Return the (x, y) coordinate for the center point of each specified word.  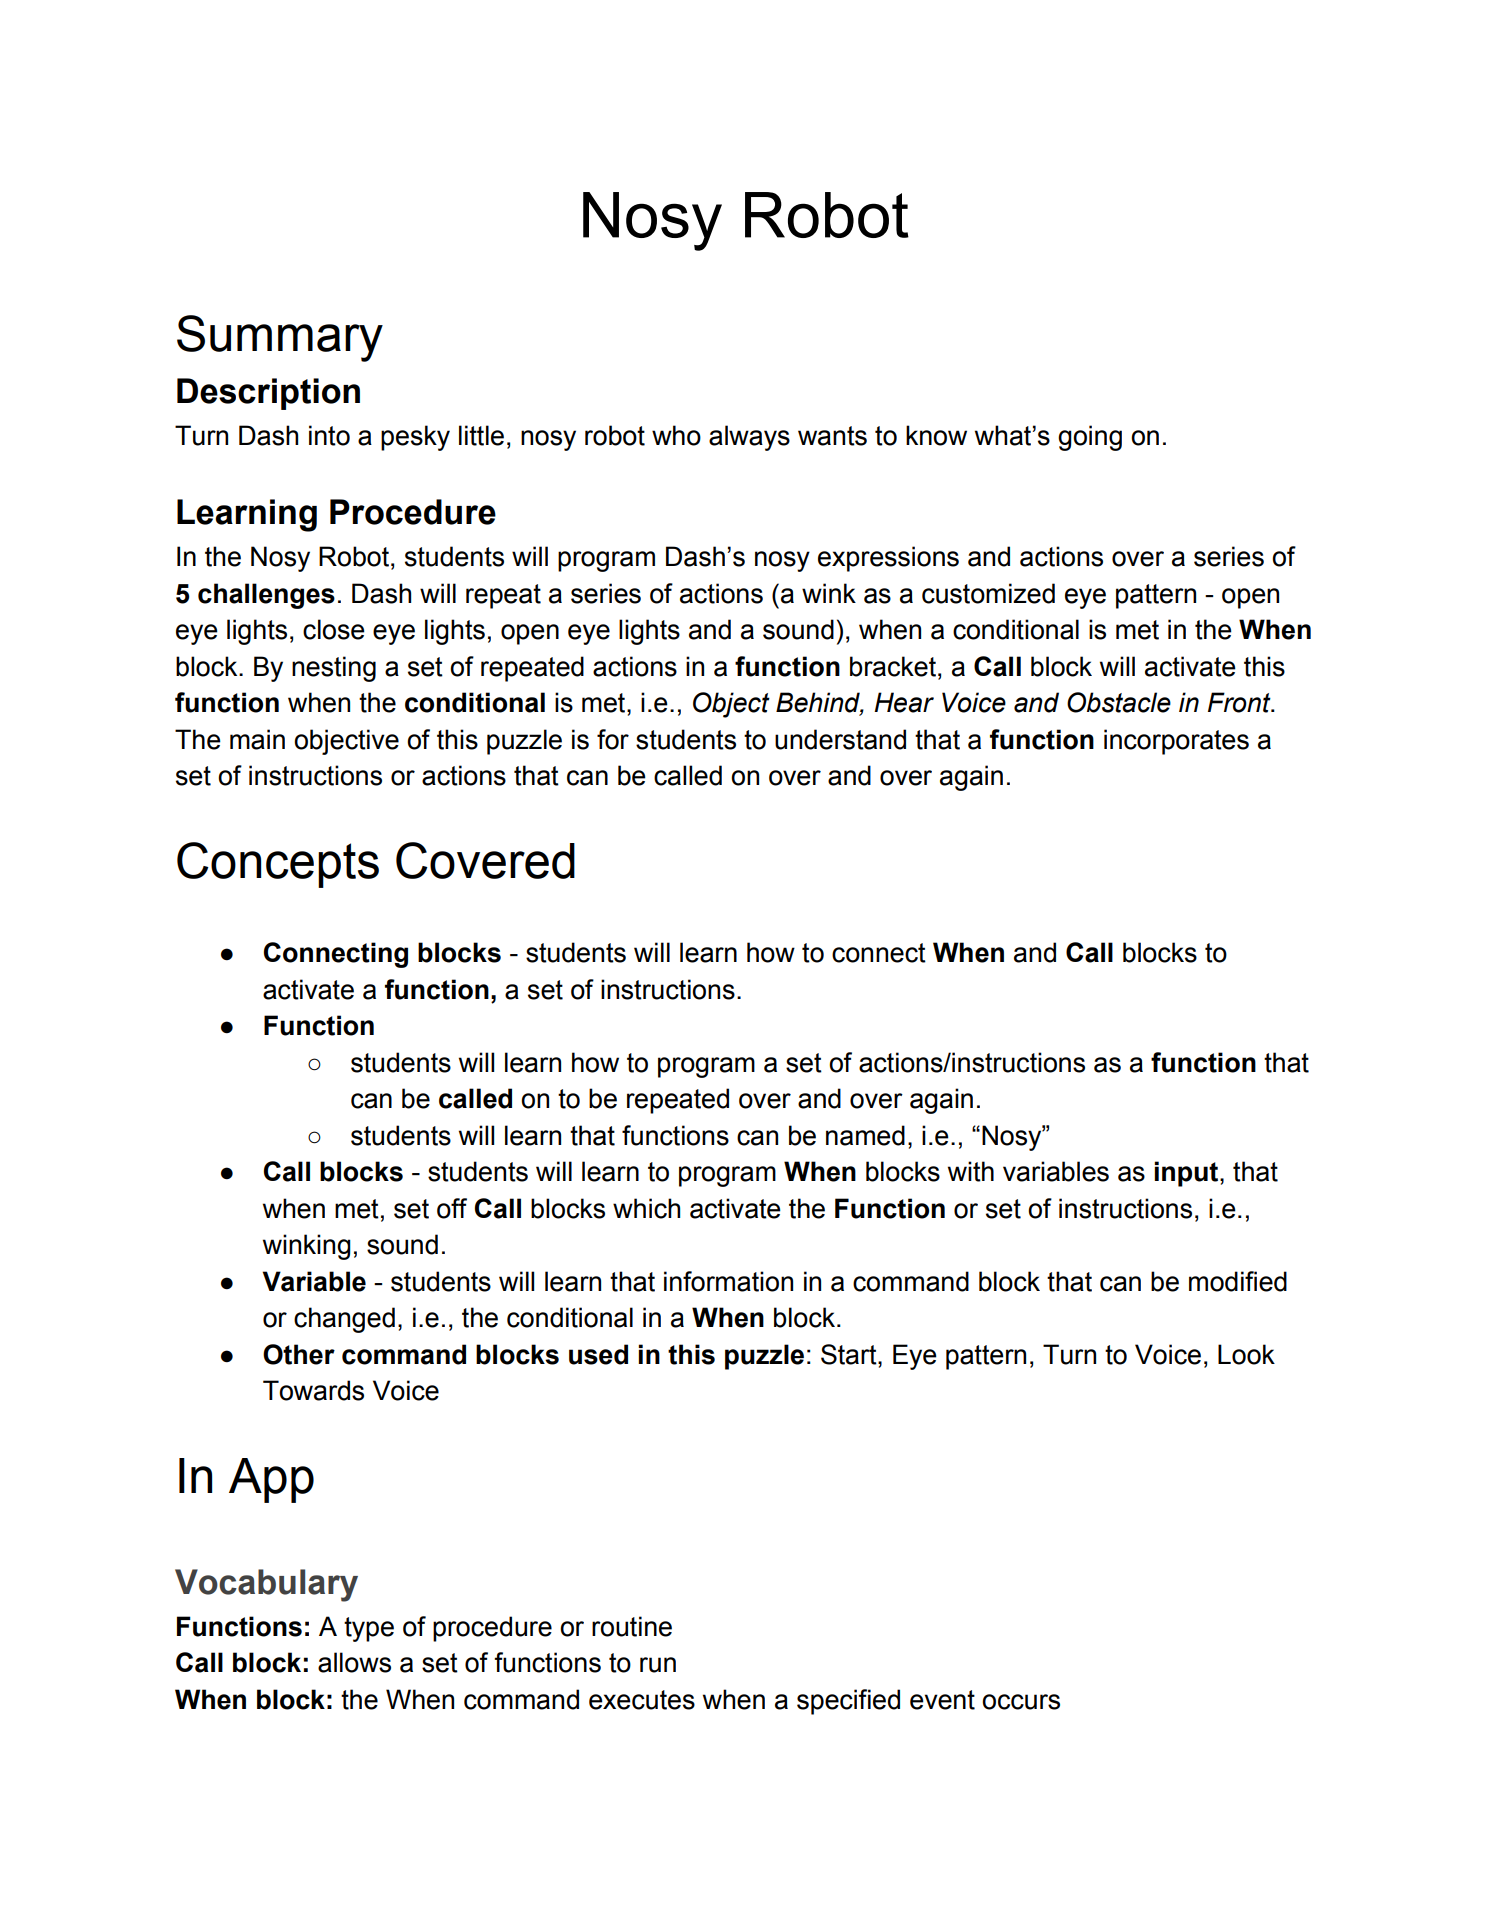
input (1187, 1174)
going (1090, 438)
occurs (1021, 1702)
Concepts (278, 865)
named (865, 1135)
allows (354, 1662)
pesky (415, 438)
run (658, 1665)
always (749, 438)
